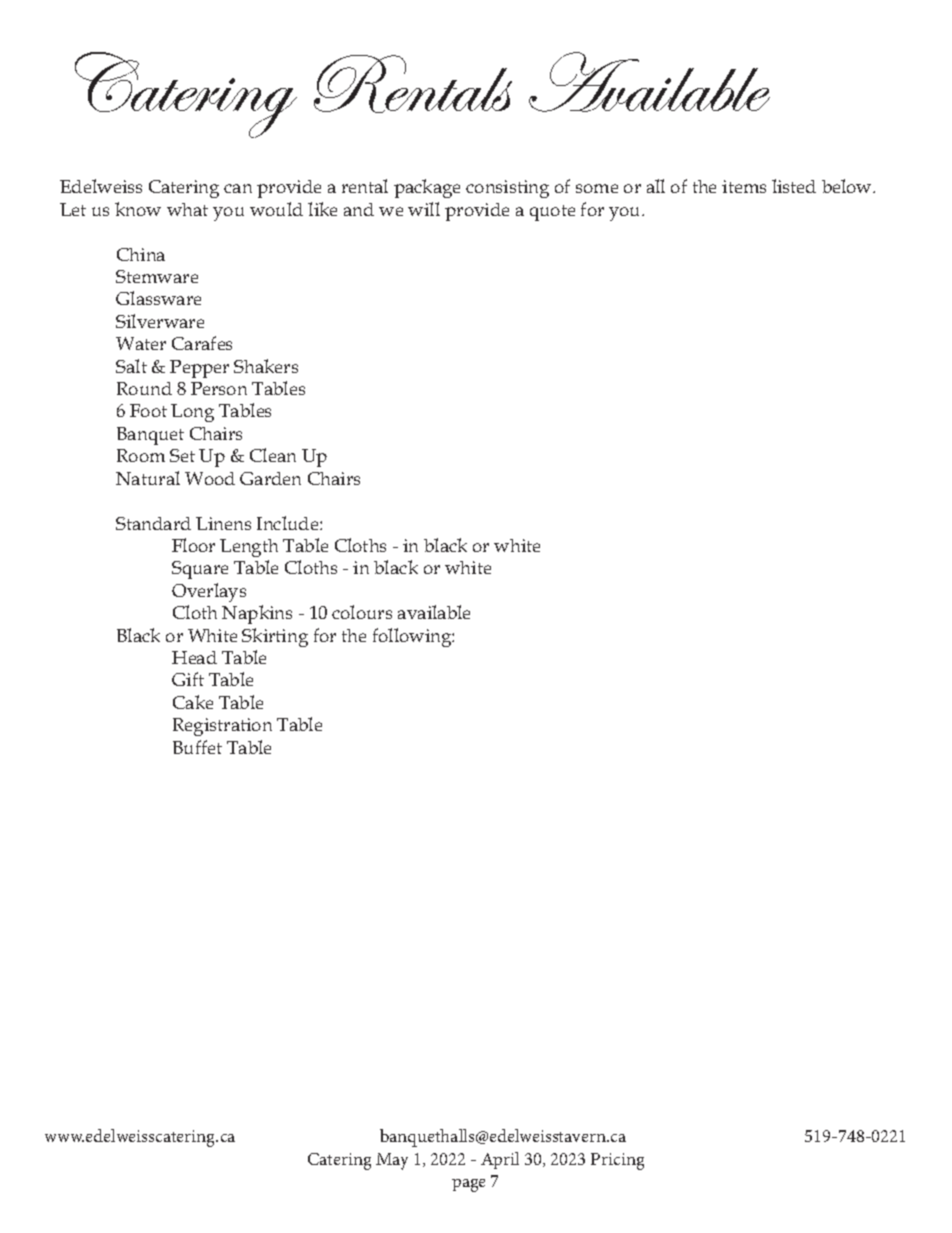 The height and width of the screenshot is (1233, 952). What do you see at coordinates (362, 612) in the screenshot?
I see `colours` at bounding box center [362, 612].
